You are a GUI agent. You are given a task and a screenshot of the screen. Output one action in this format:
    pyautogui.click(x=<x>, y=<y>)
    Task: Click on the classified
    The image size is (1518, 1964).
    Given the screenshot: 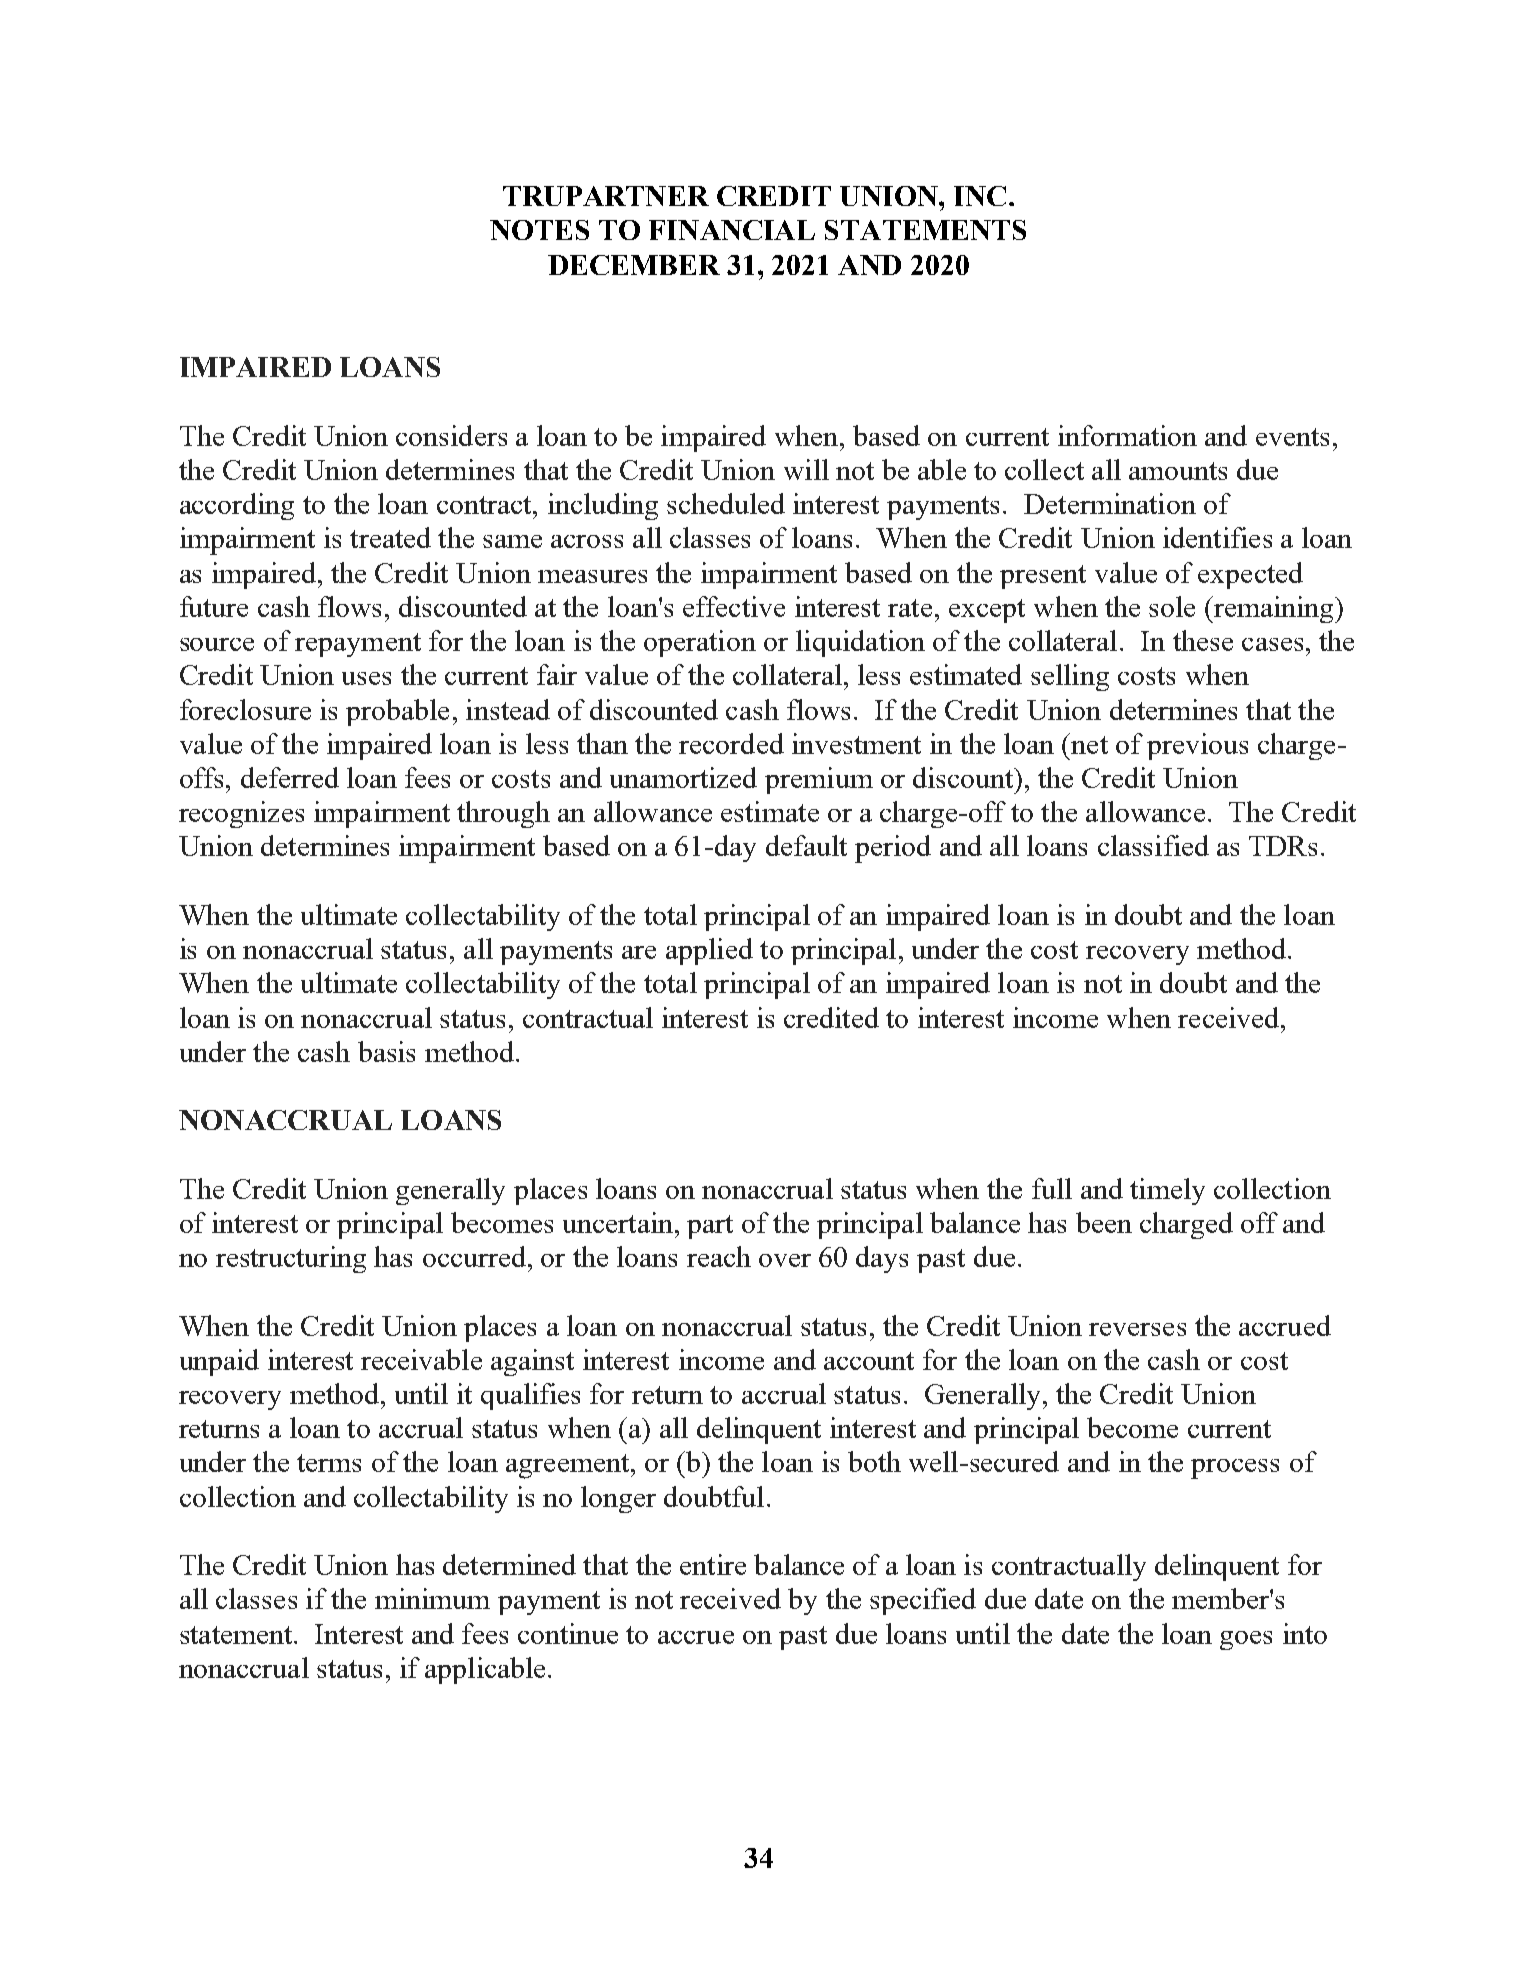 What is the action you would take?
    pyautogui.click(x=1153, y=845)
